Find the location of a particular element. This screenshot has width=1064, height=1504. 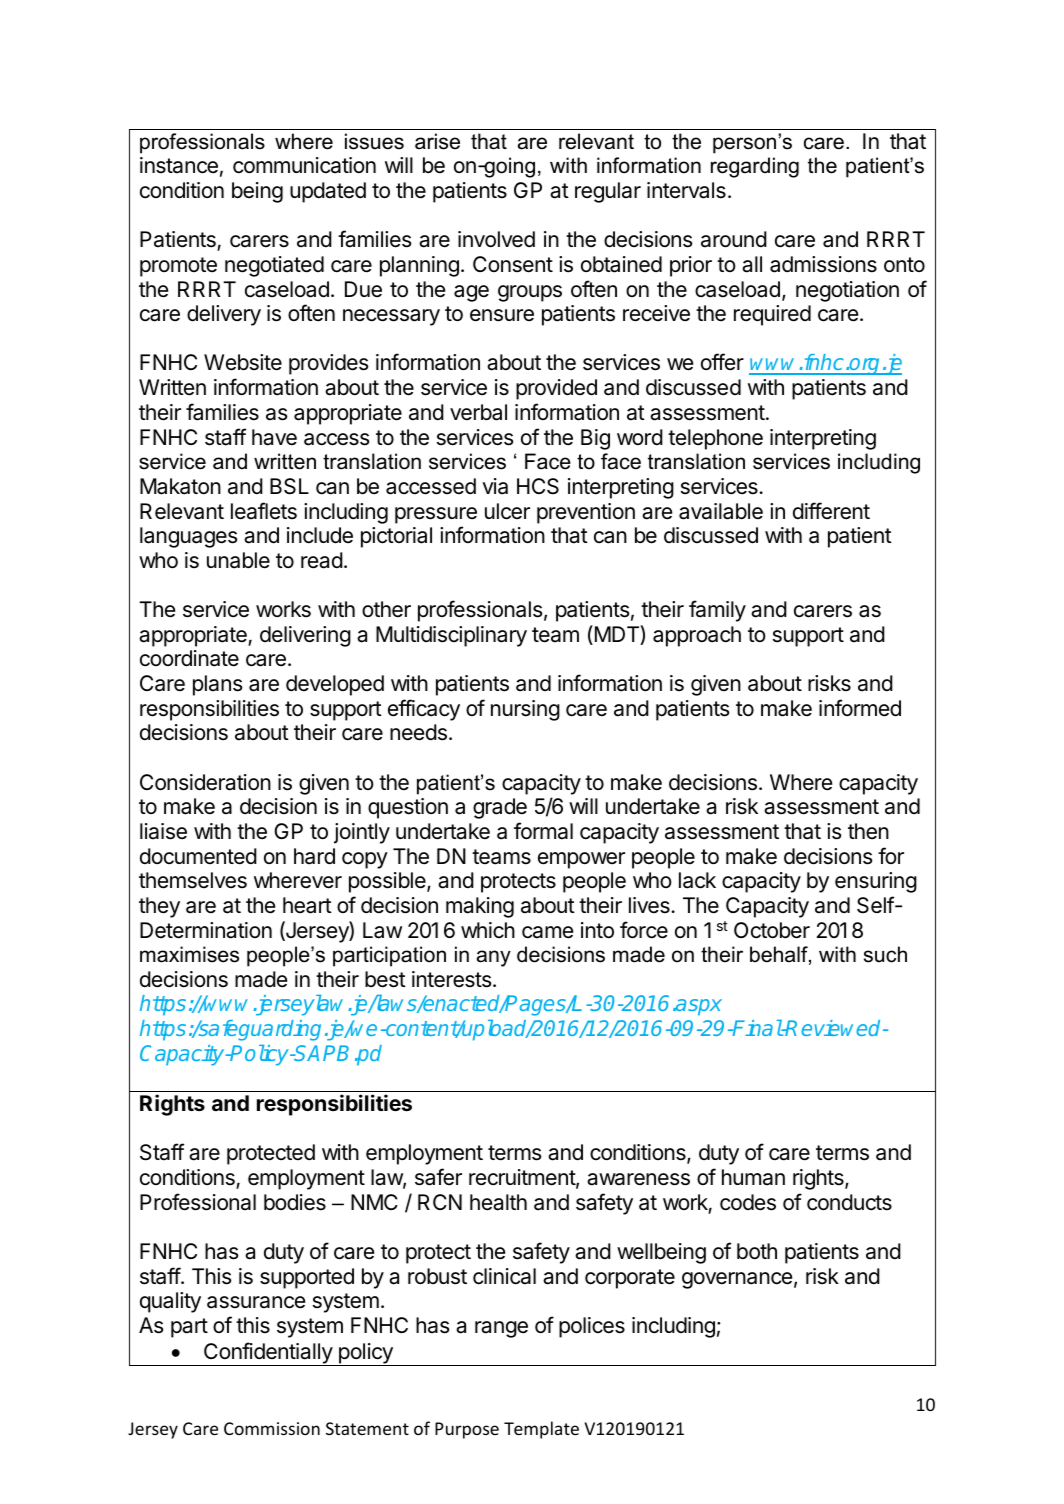

maximises is located at coordinates (189, 954).
